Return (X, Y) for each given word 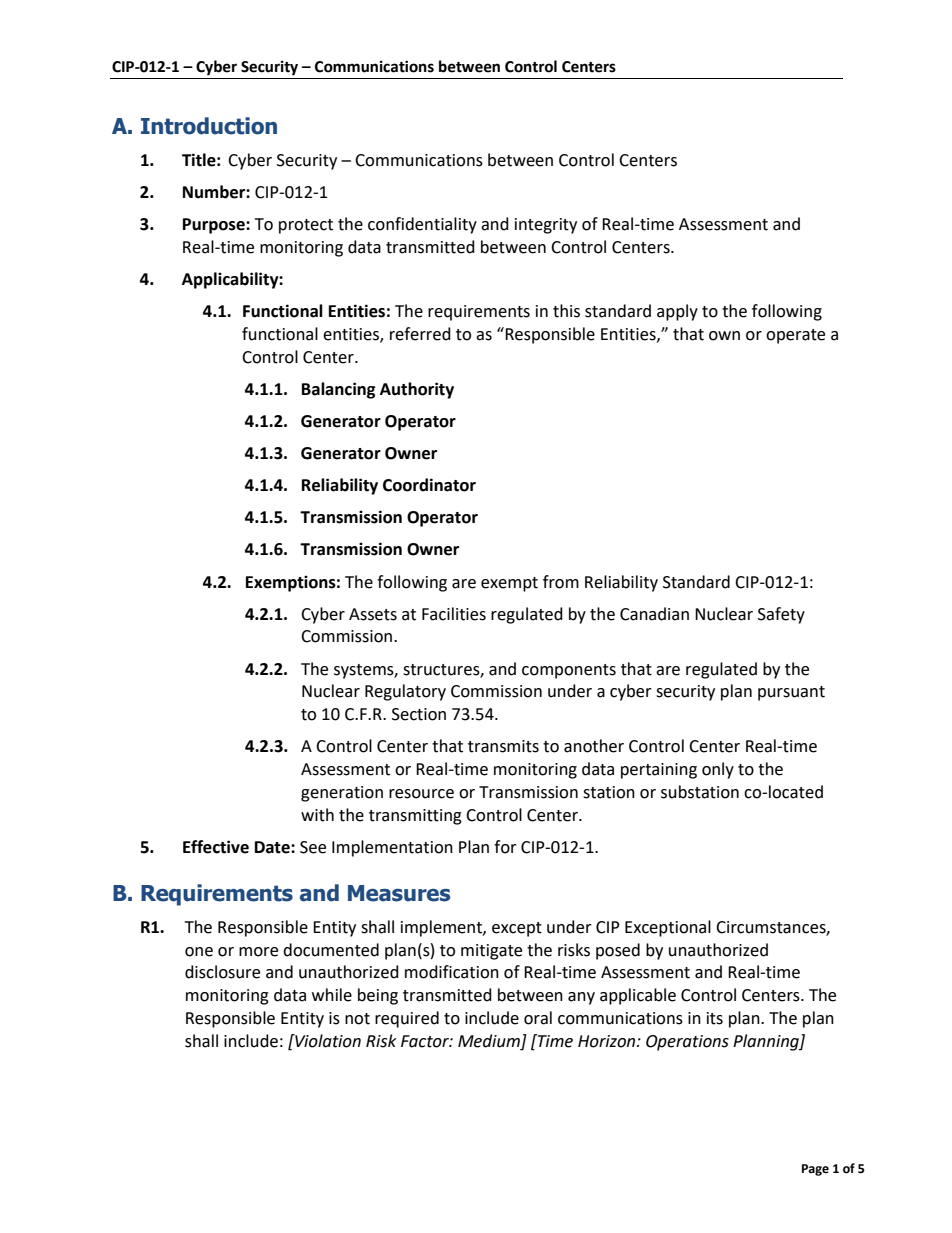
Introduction (209, 126)
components (569, 671)
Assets (373, 614)
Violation (327, 1041)
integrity (546, 226)
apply (677, 312)
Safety (781, 615)
